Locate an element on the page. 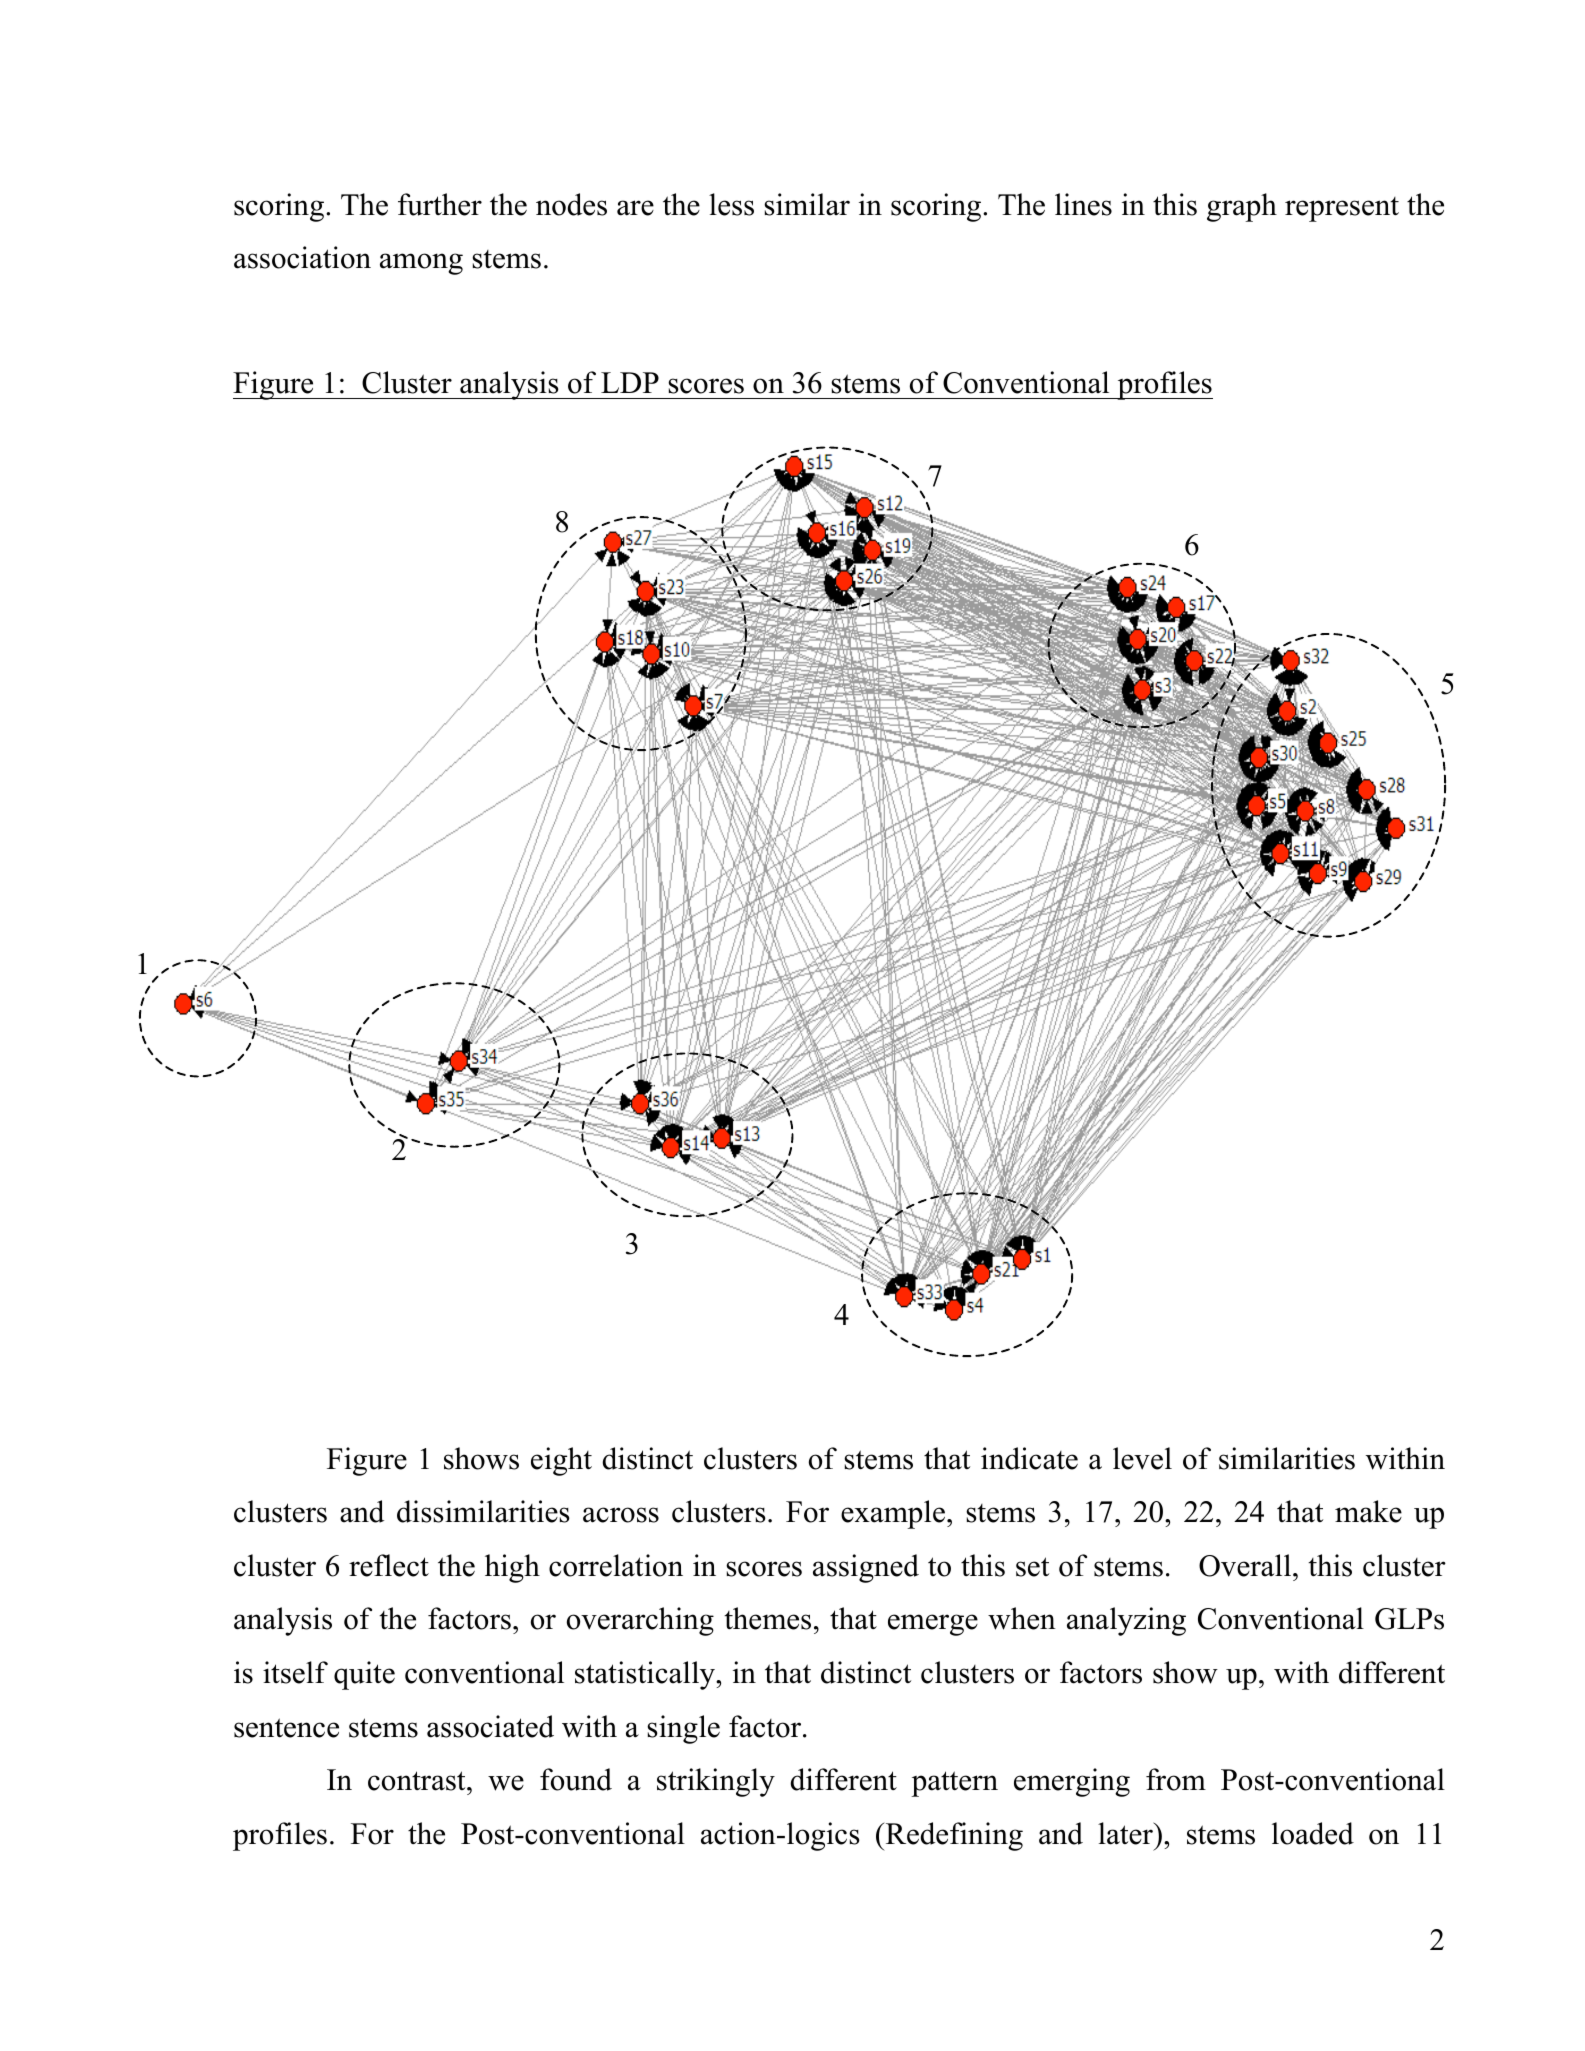 This page has width=1585, height=2051. make is located at coordinates (1368, 1511).
